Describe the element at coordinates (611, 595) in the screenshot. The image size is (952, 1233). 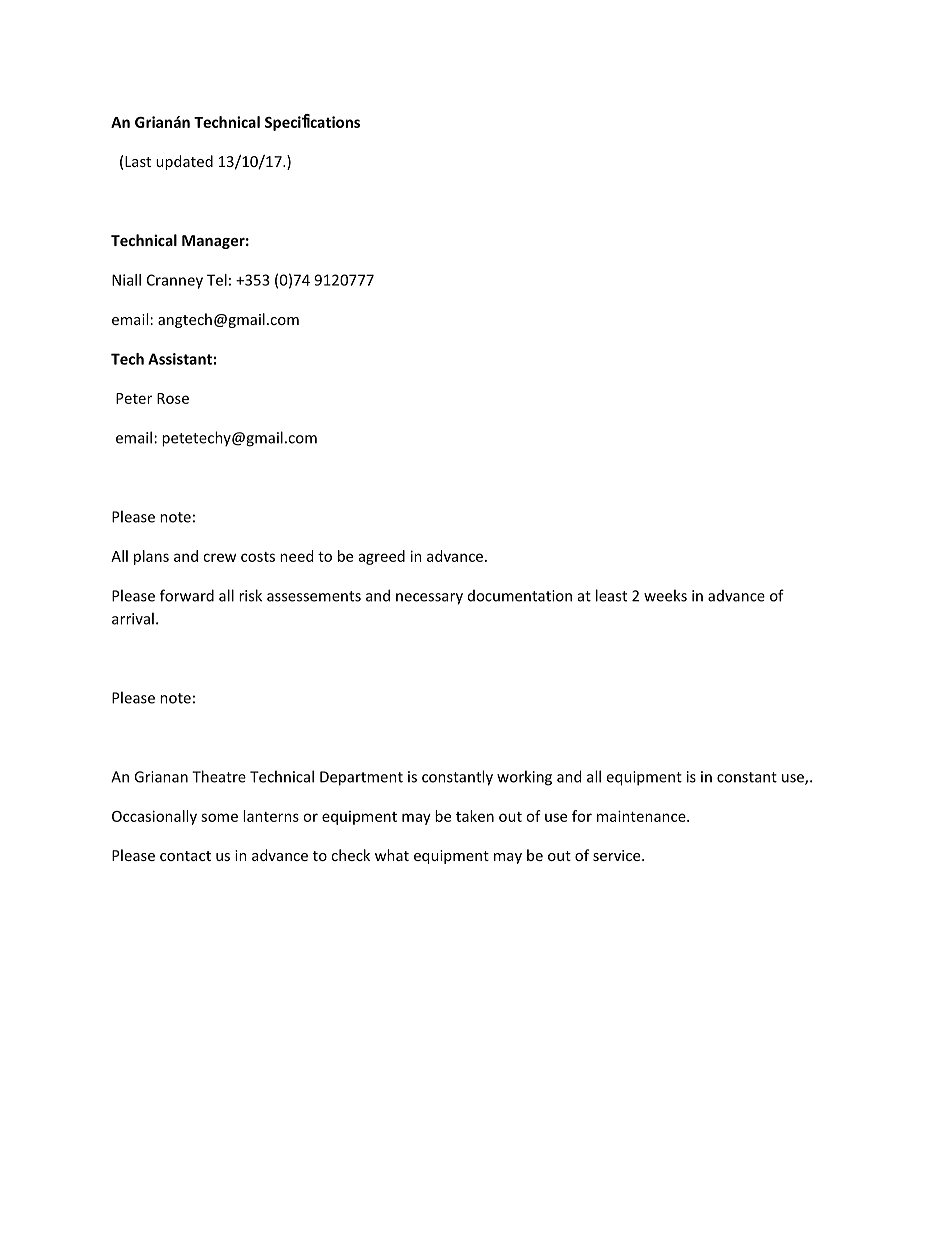
I see `least` at that location.
